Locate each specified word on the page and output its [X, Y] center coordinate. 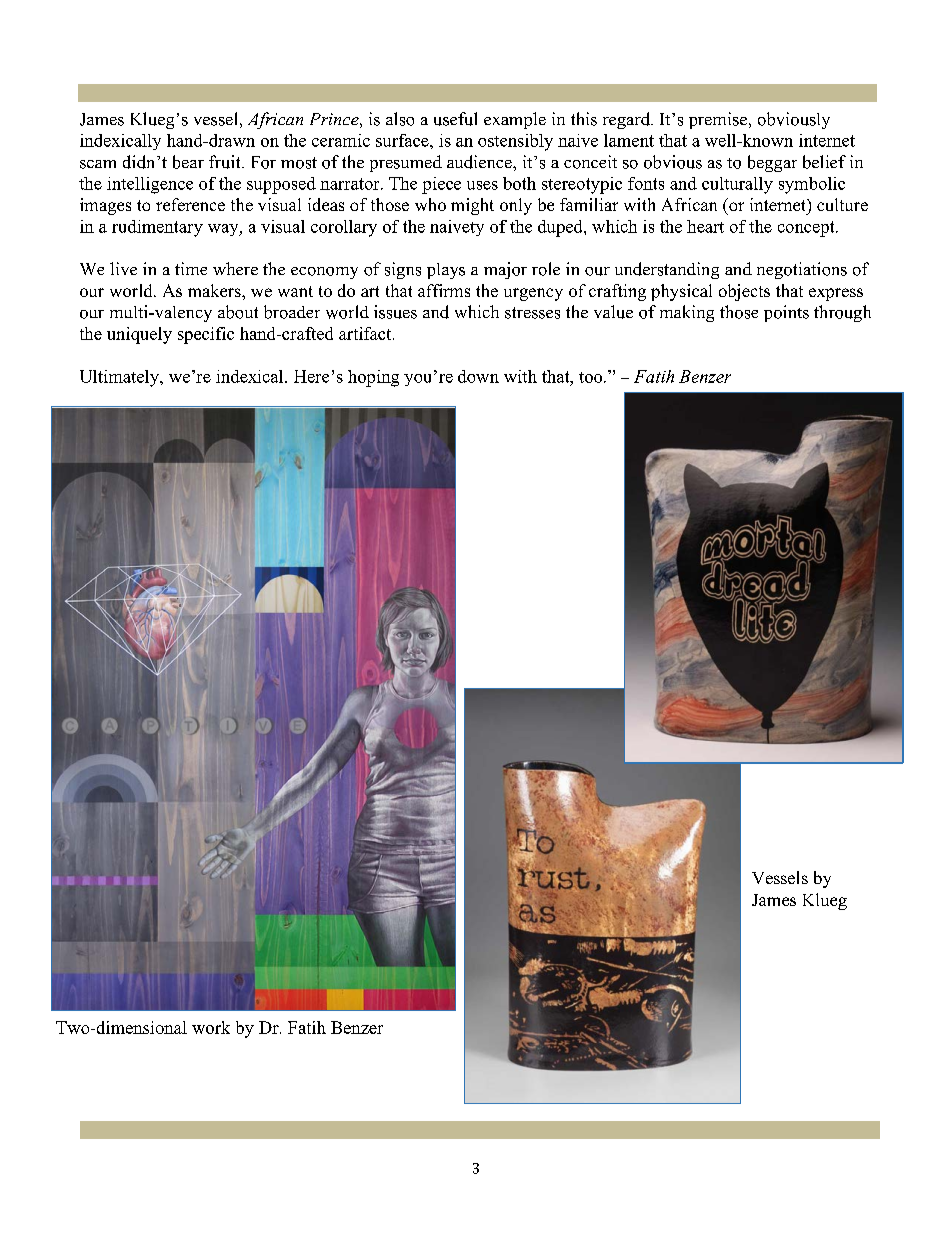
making [687, 313]
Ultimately [120, 378]
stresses [532, 313]
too [592, 377]
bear [188, 162]
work [211, 1027]
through [842, 313]
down [478, 376]
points [786, 313]
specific [206, 335]
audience [480, 162]
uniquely [139, 335]
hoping [373, 378]
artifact [366, 333]
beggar [772, 163]
